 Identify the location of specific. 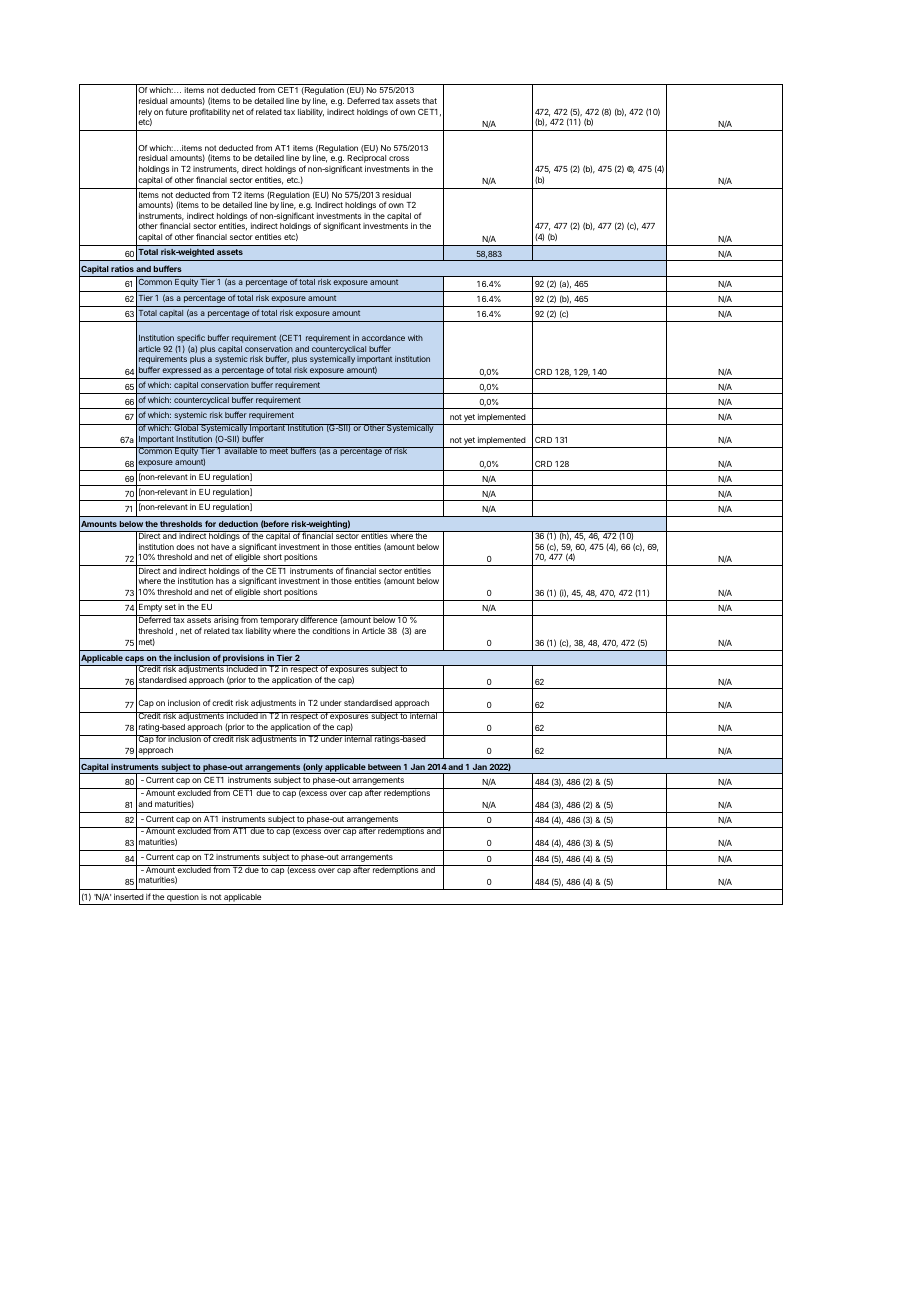
(191, 340).
